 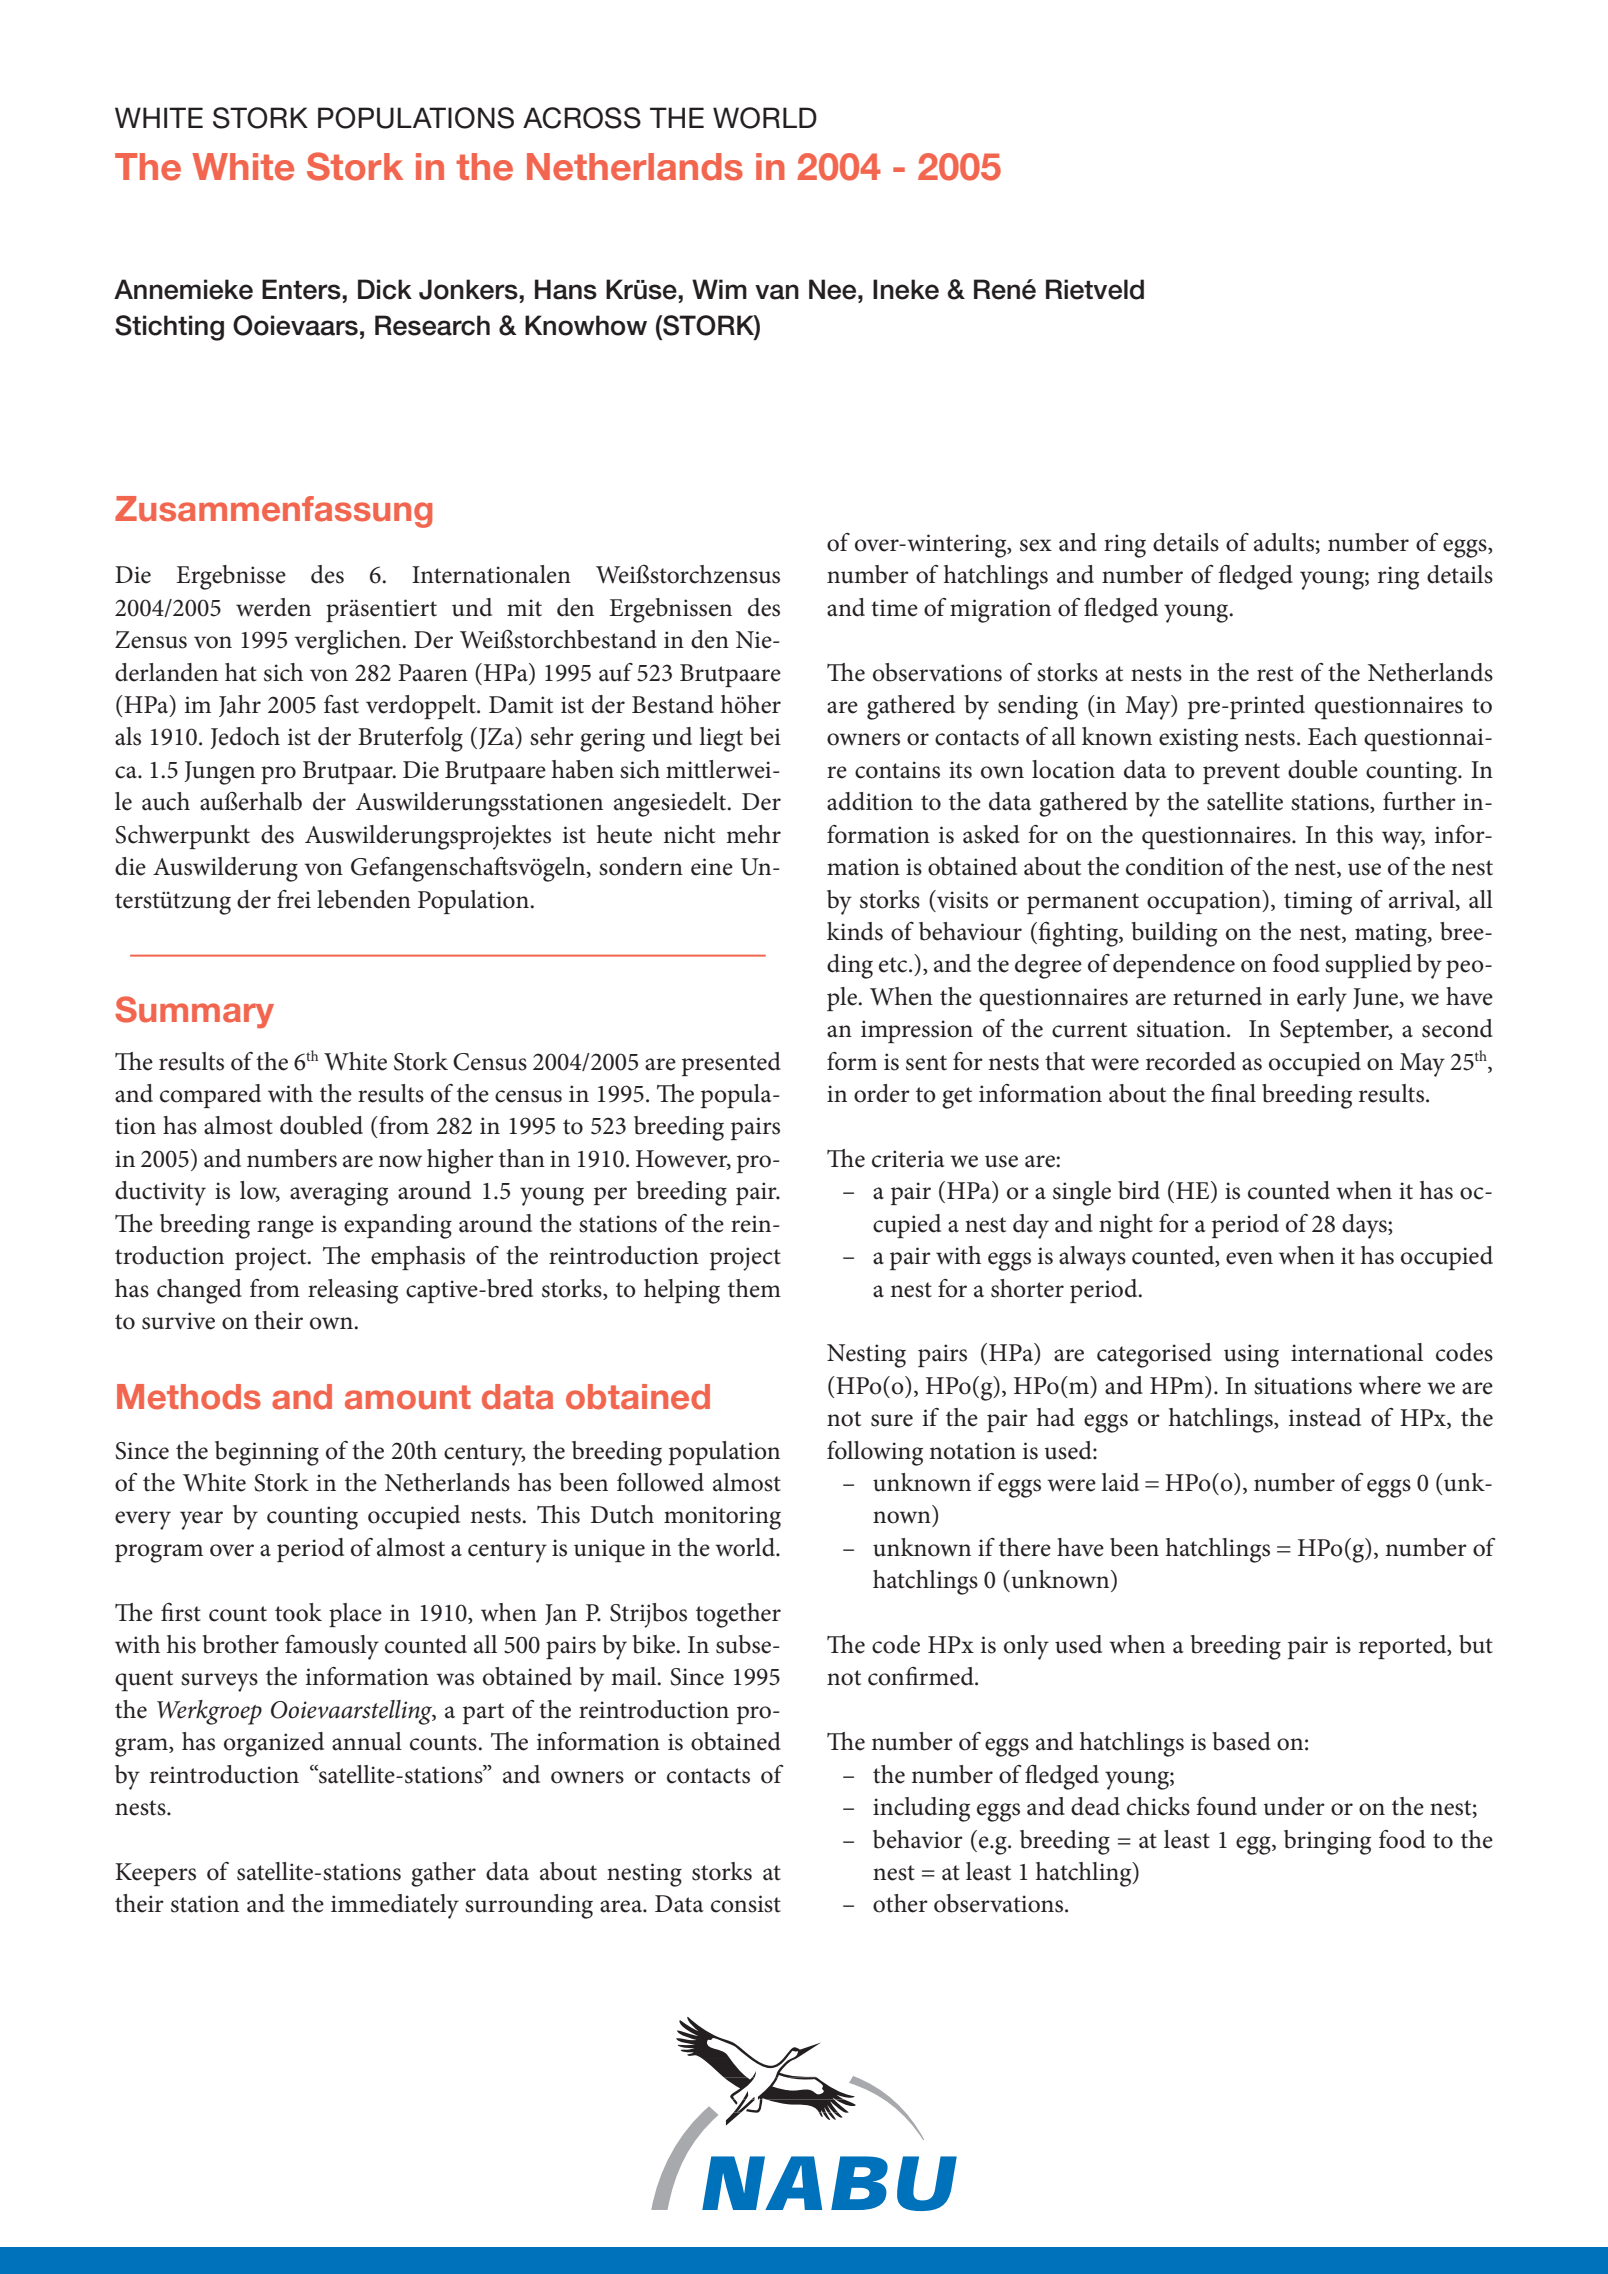 What do you see at coordinates (1294, 1806) in the screenshot?
I see `under` at bounding box center [1294, 1806].
